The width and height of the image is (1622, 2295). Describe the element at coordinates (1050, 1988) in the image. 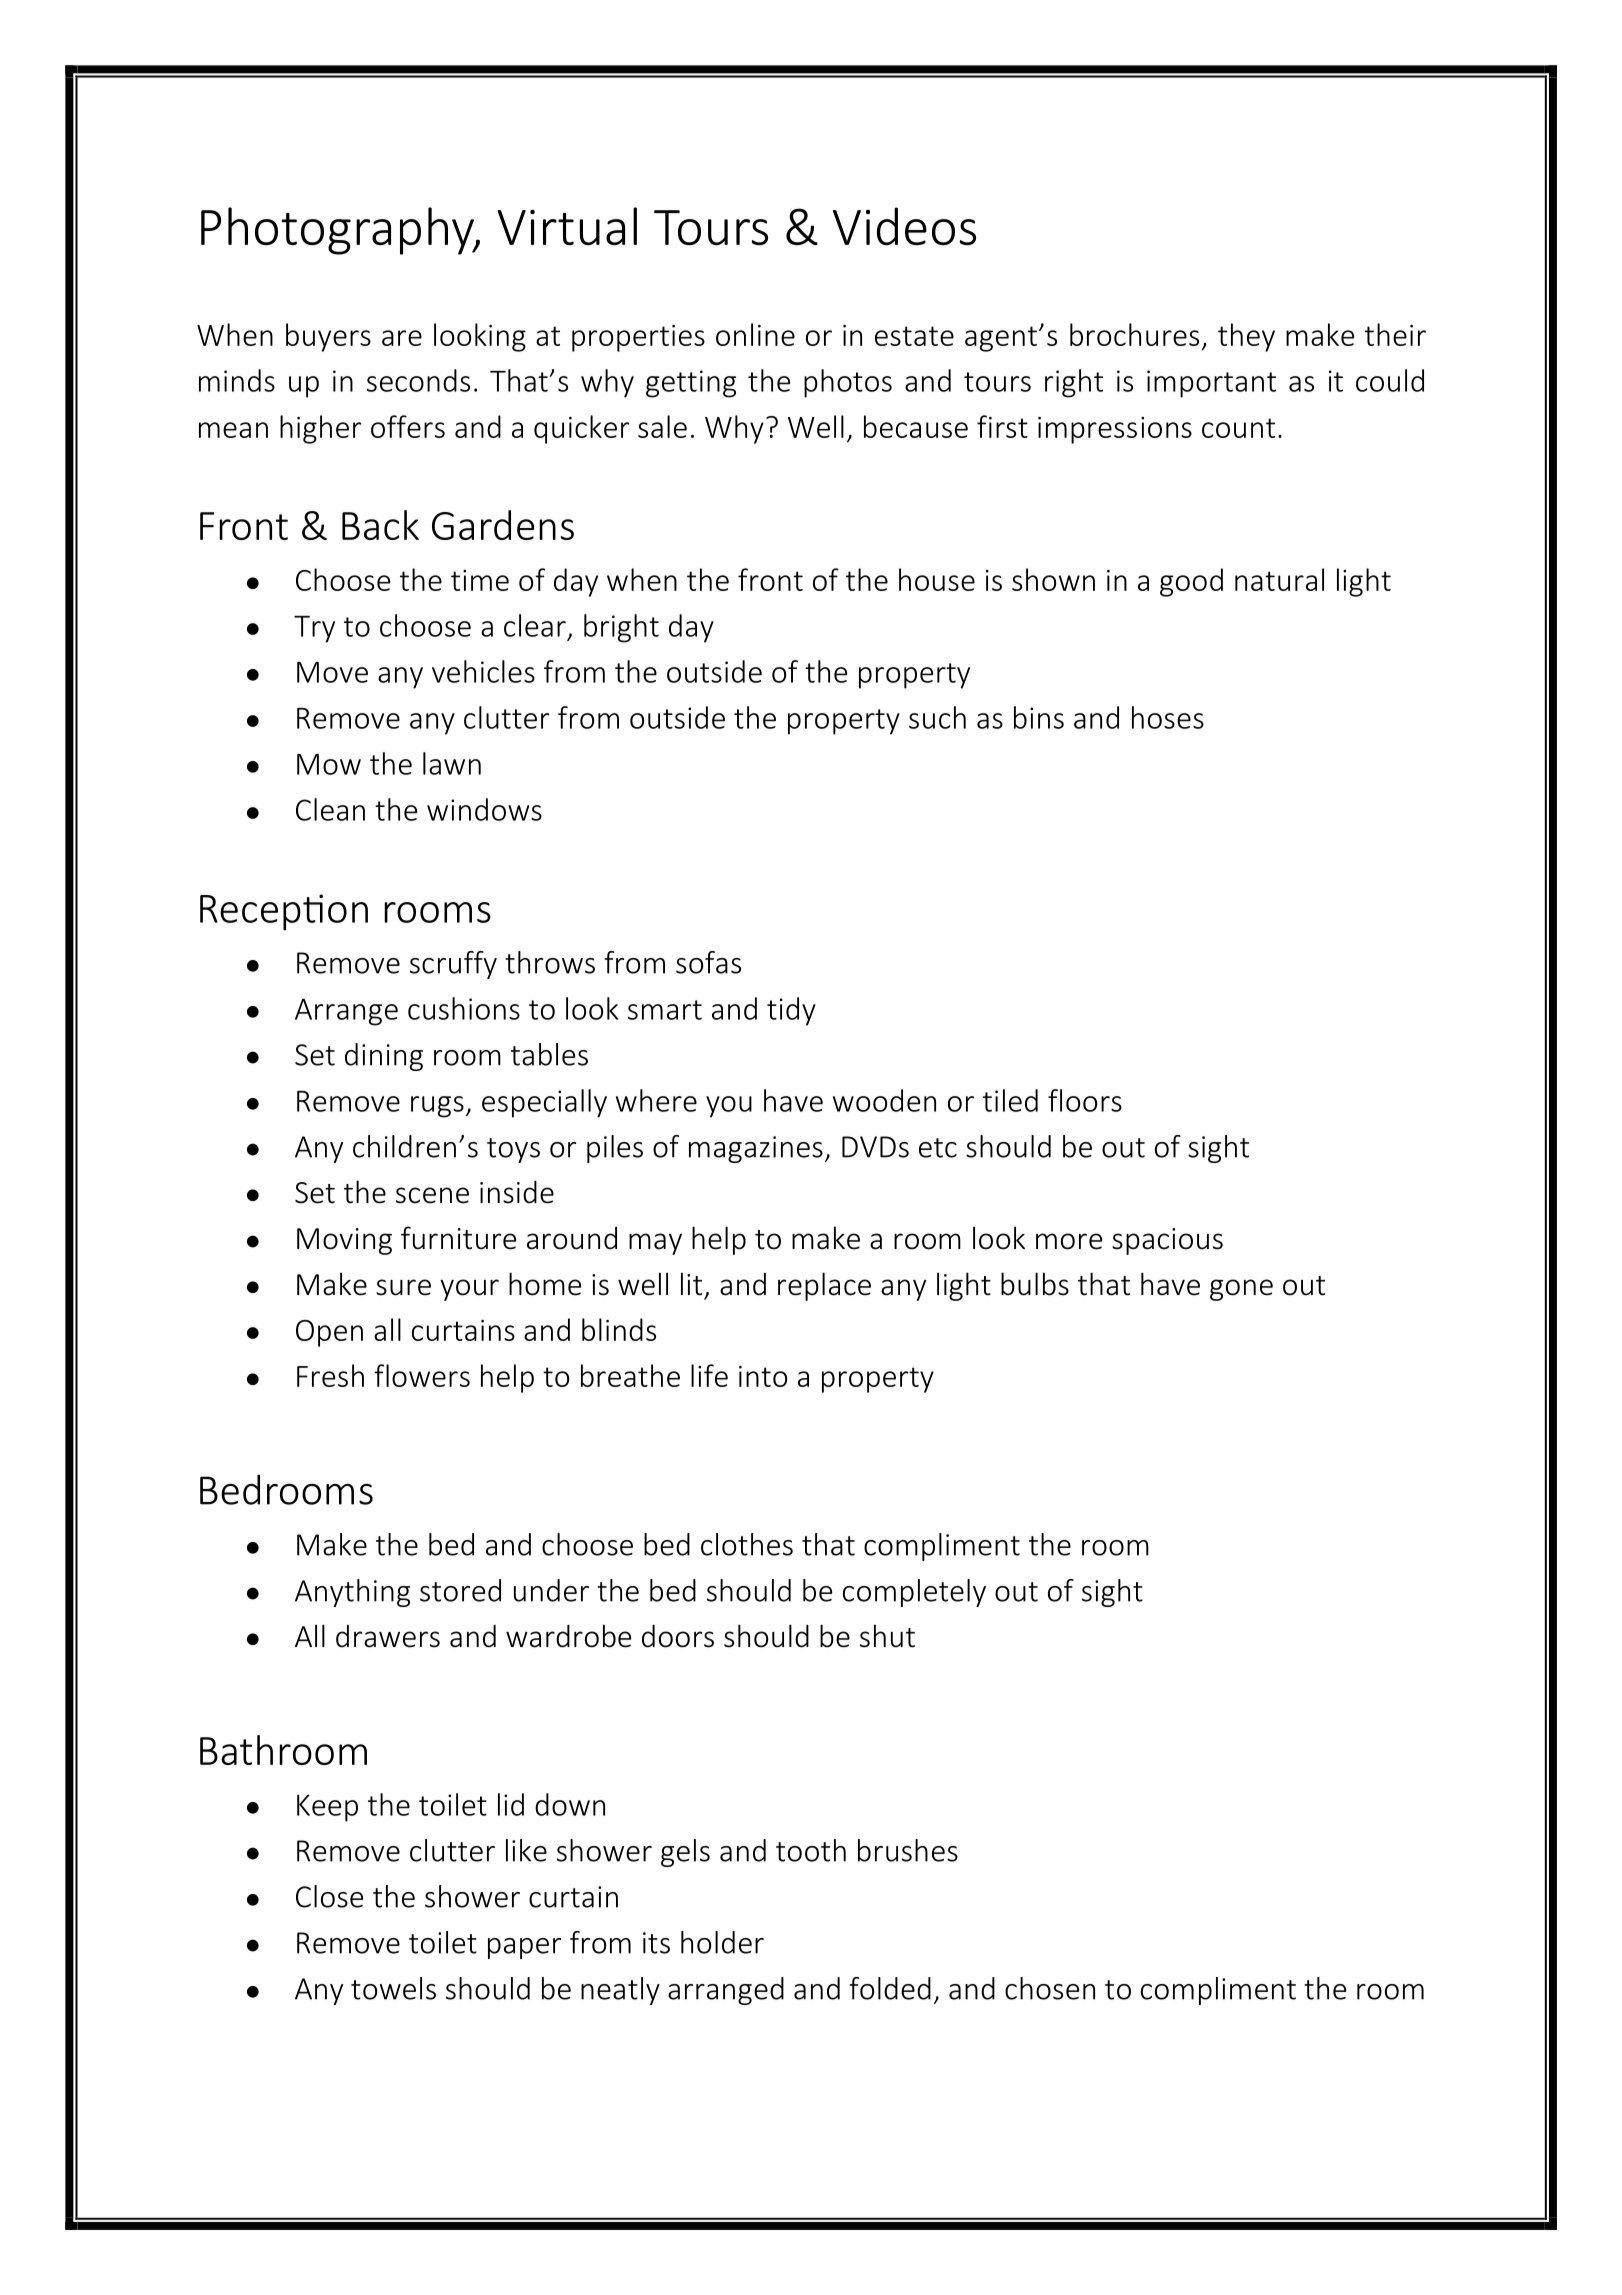

I see `chosen` at that location.
